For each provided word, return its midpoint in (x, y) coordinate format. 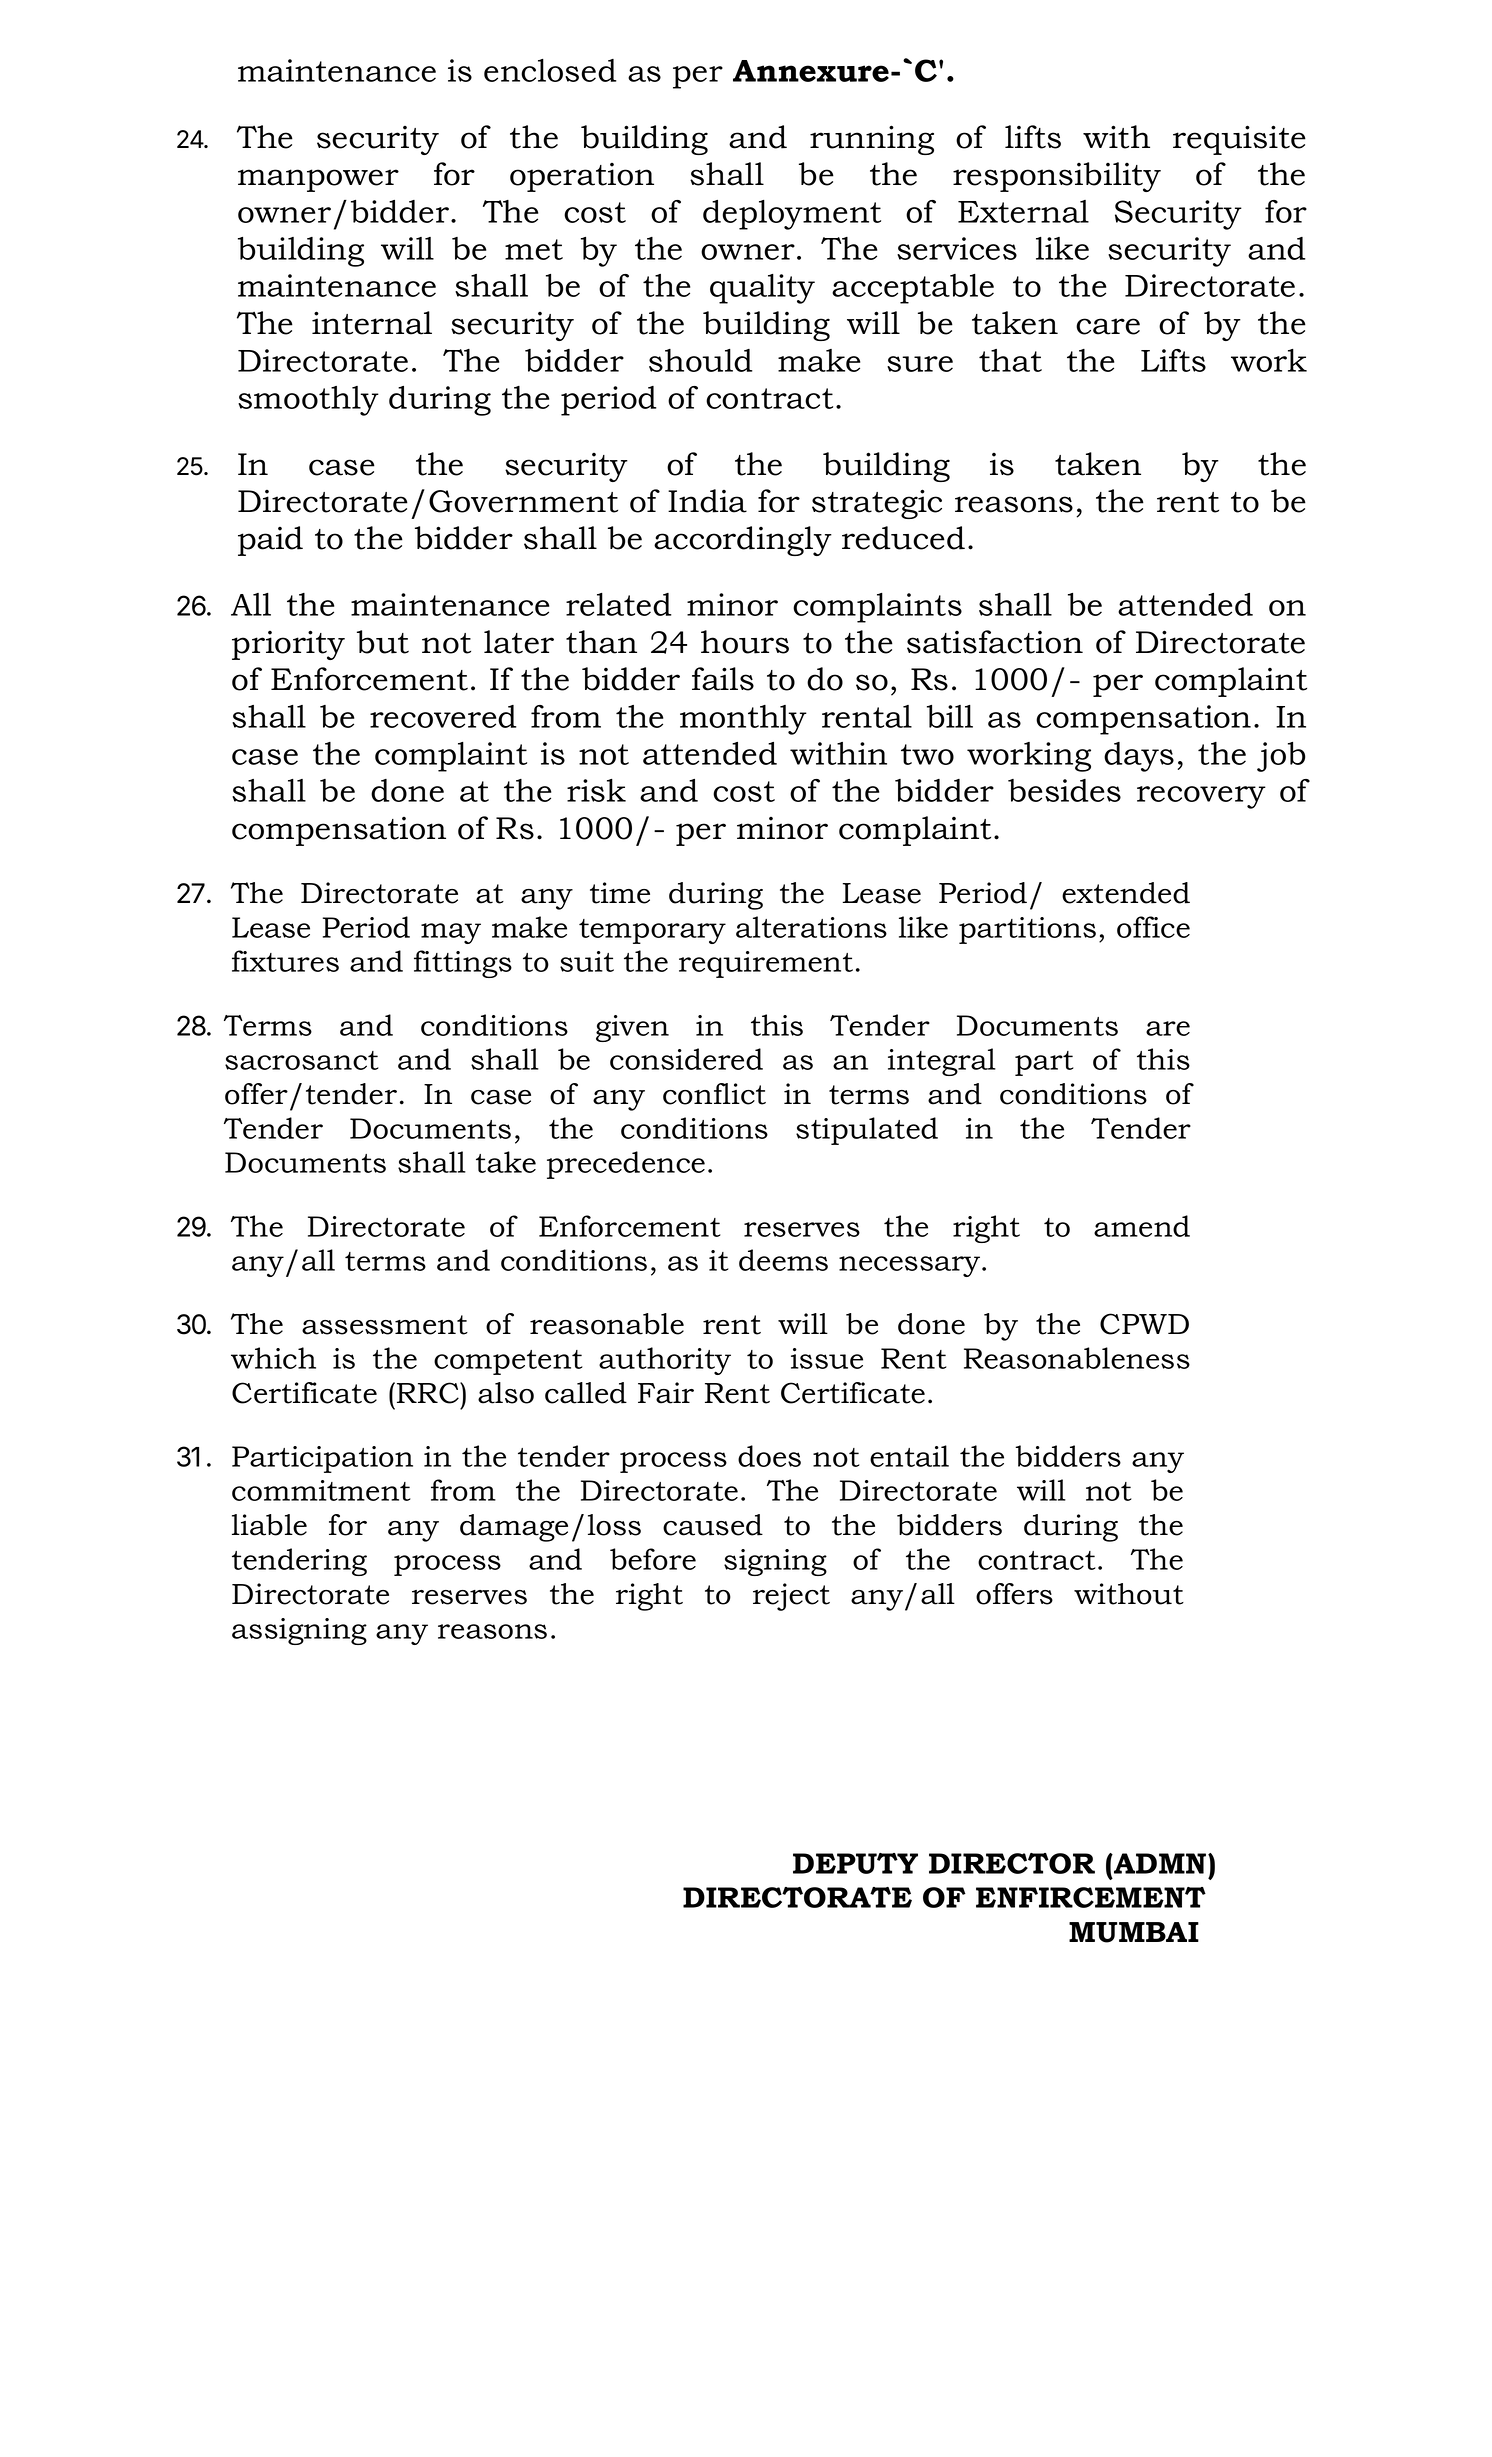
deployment (792, 215)
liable (269, 1525)
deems (783, 1260)
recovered (443, 716)
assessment (385, 1325)
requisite (1239, 140)
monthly (743, 720)
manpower (318, 180)
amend (1142, 1226)
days (1139, 757)
